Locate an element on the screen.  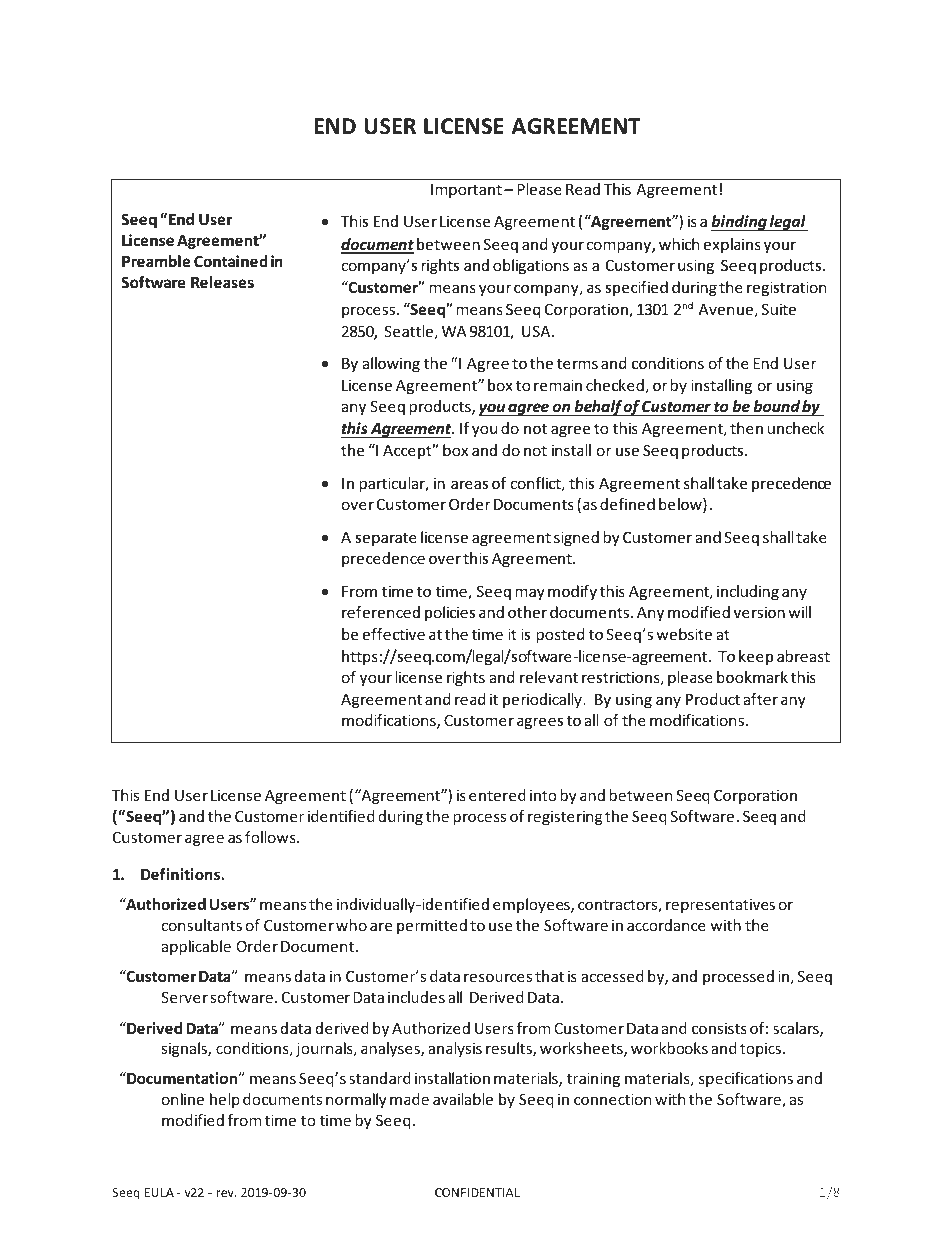
Important is located at coordinates (466, 191).
